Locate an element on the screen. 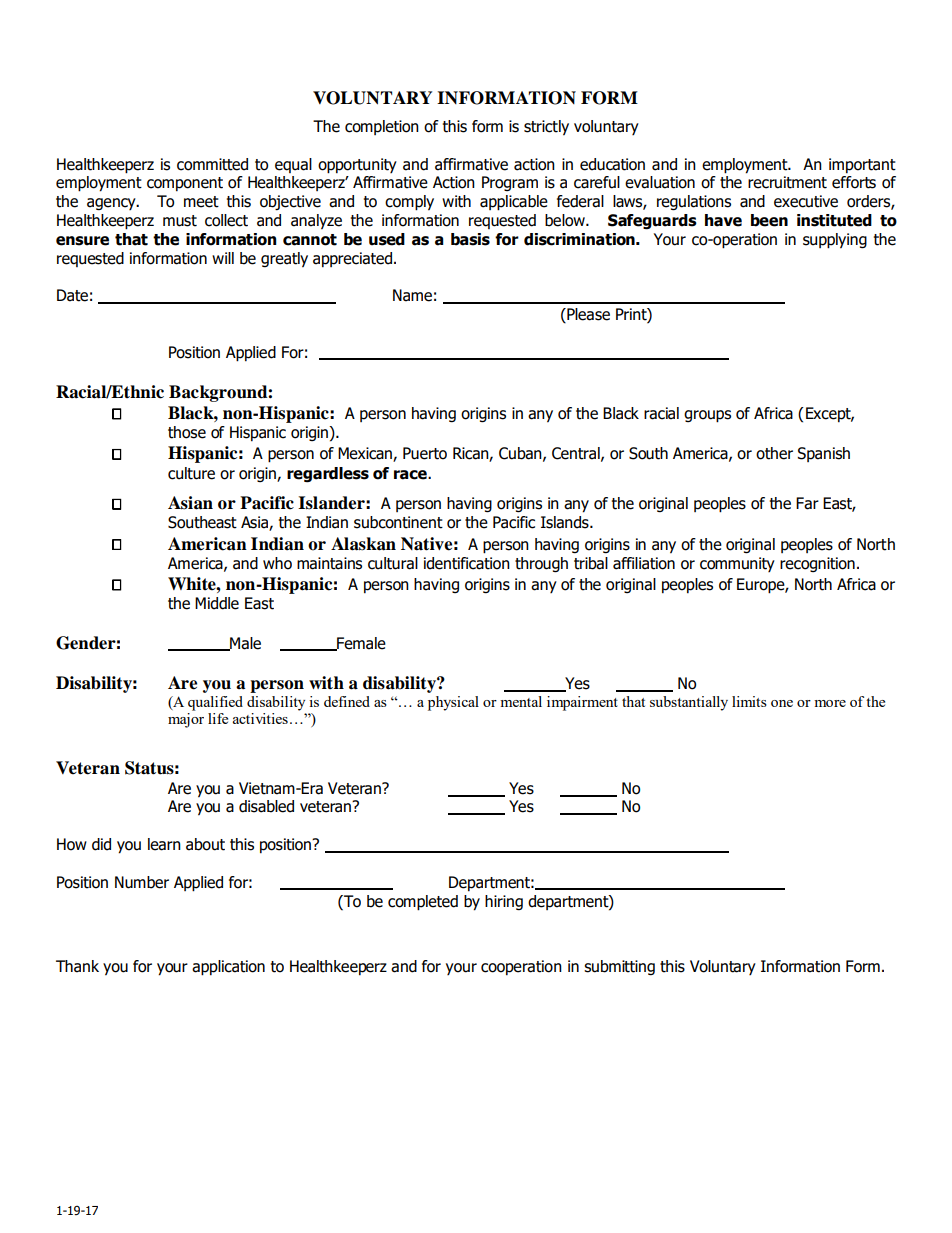  committed is located at coordinates (212, 164).
